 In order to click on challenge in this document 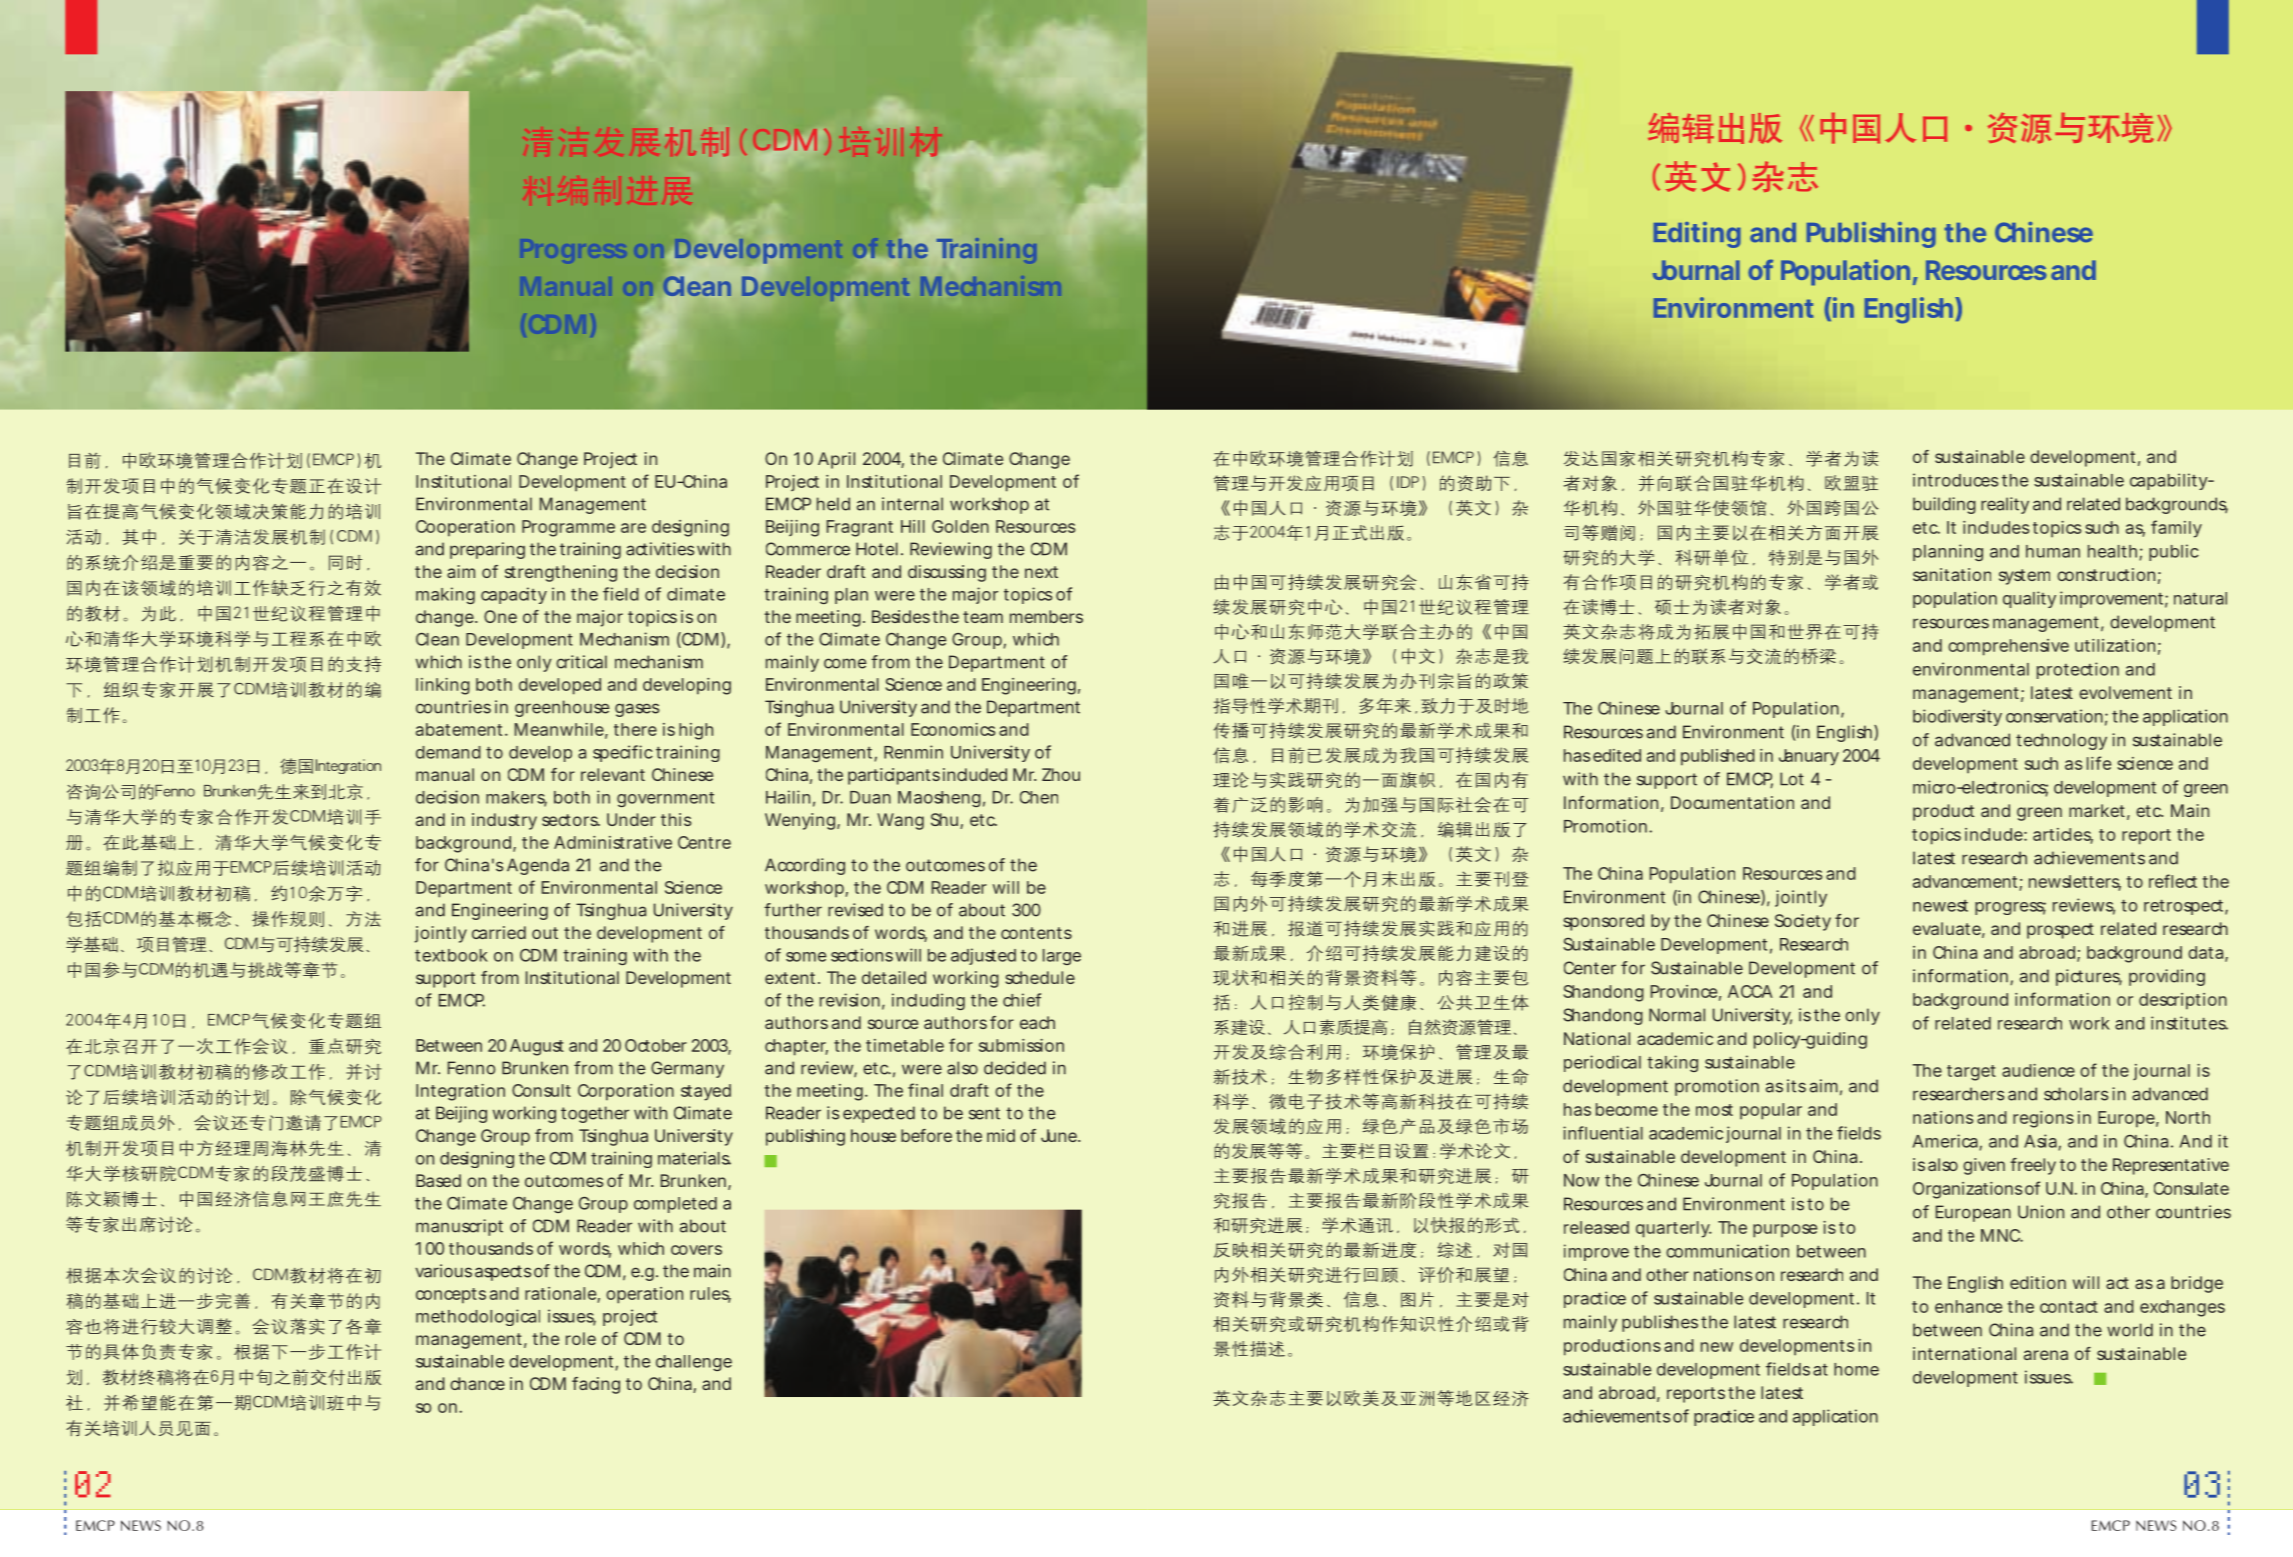, I will do `click(694, 1363)`.
